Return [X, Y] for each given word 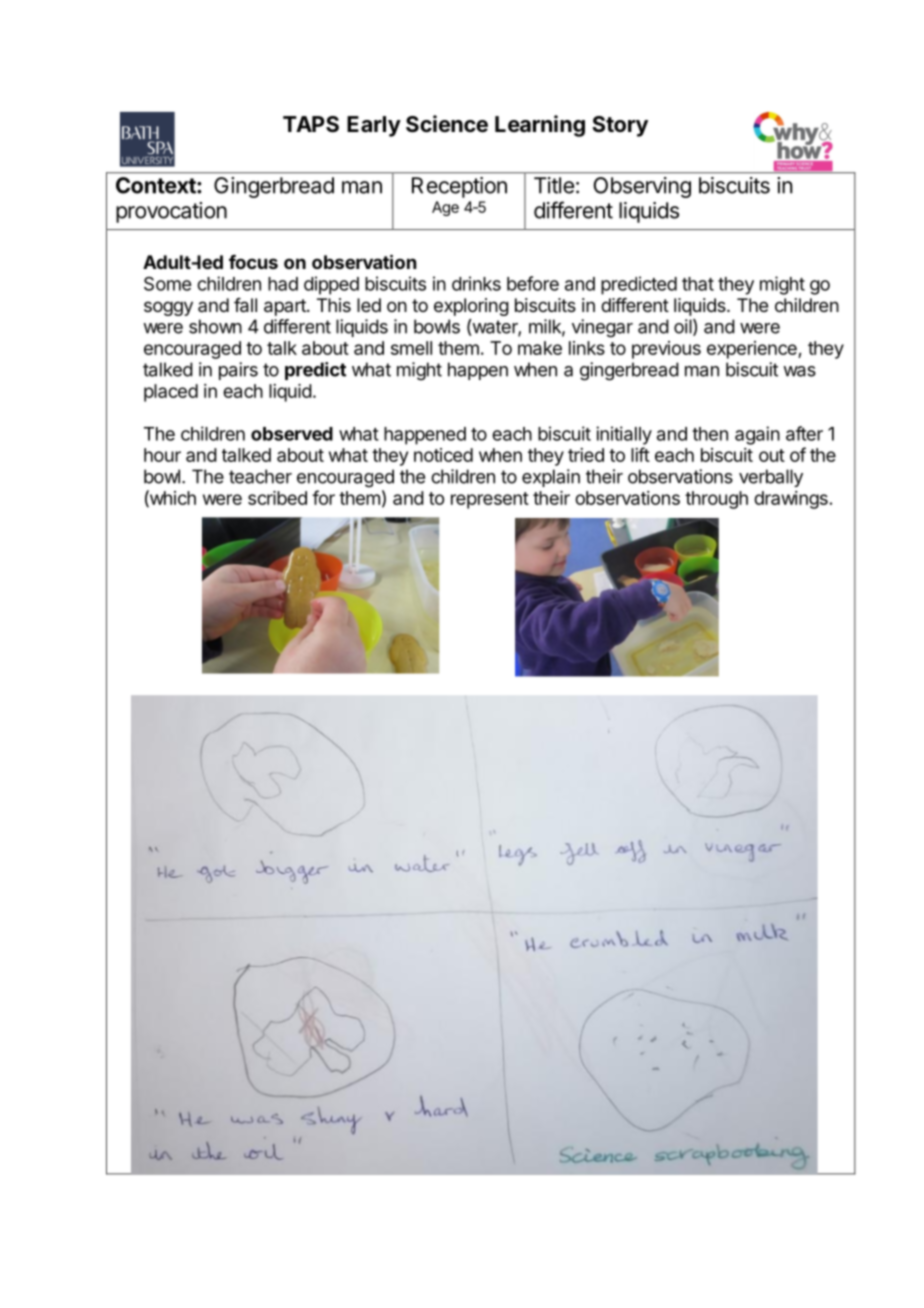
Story [620, 126]
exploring [471, 307]
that [698, 284]
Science [447, 124]
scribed [277, 498]
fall [245, 305]
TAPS [311, 124]
